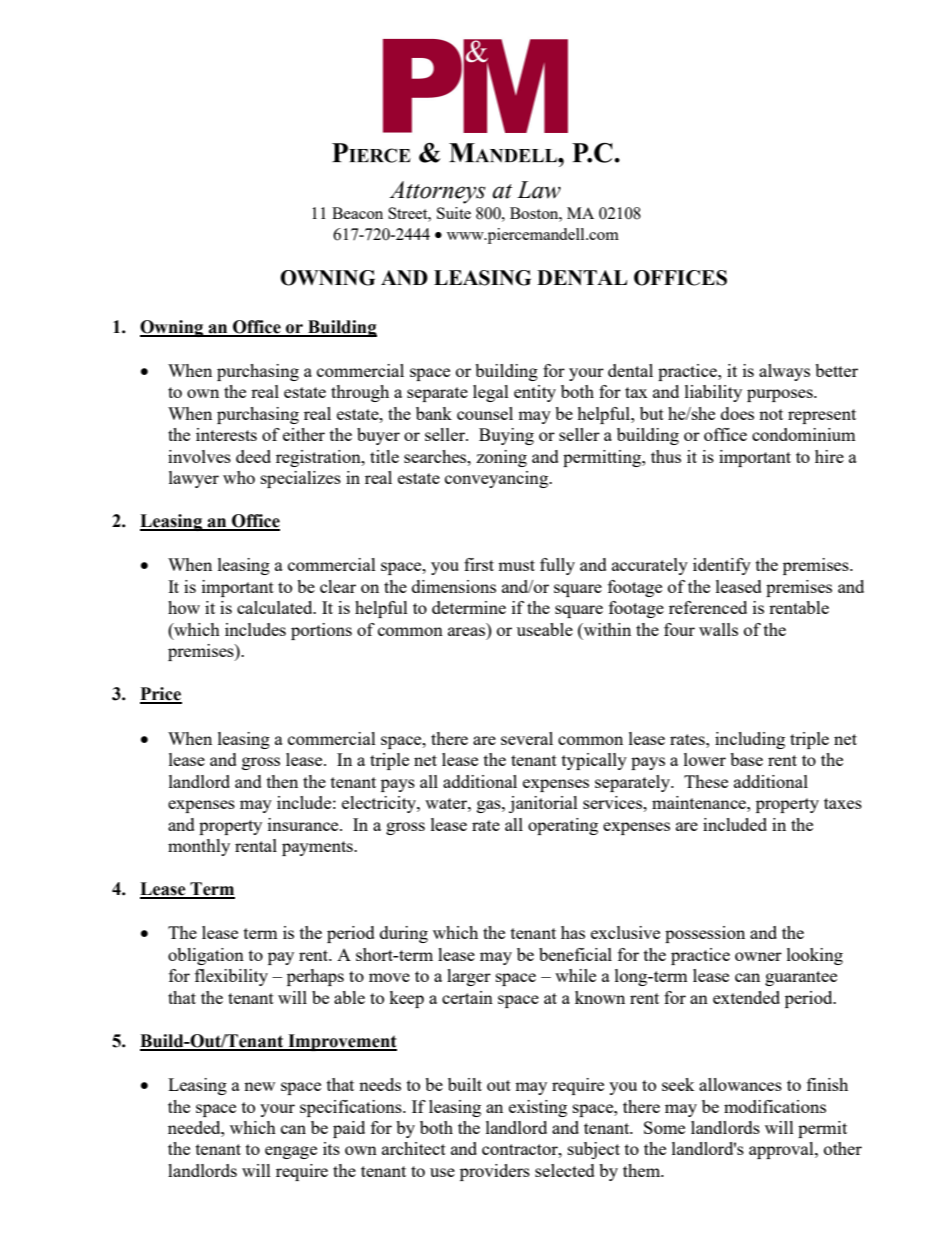 The image size is (952, 1233). Describe the element at coordinates (784, 372) in the image. I see `always` at that location.
